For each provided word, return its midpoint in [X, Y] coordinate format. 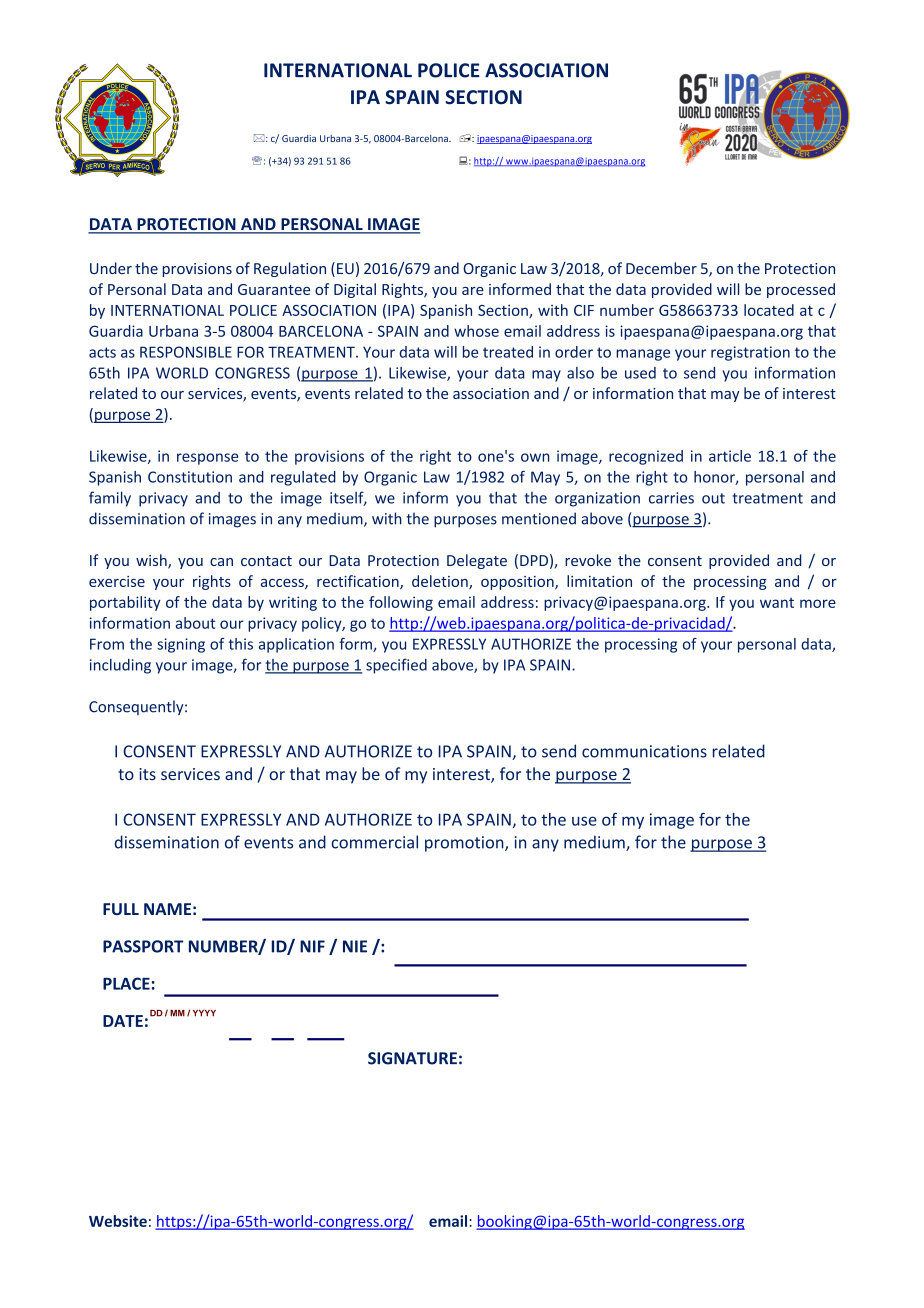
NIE [355, 946]
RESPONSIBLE [186, 352]
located [769, 310]
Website [118, 1221]
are [473, 291]
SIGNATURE [412, 1058]
